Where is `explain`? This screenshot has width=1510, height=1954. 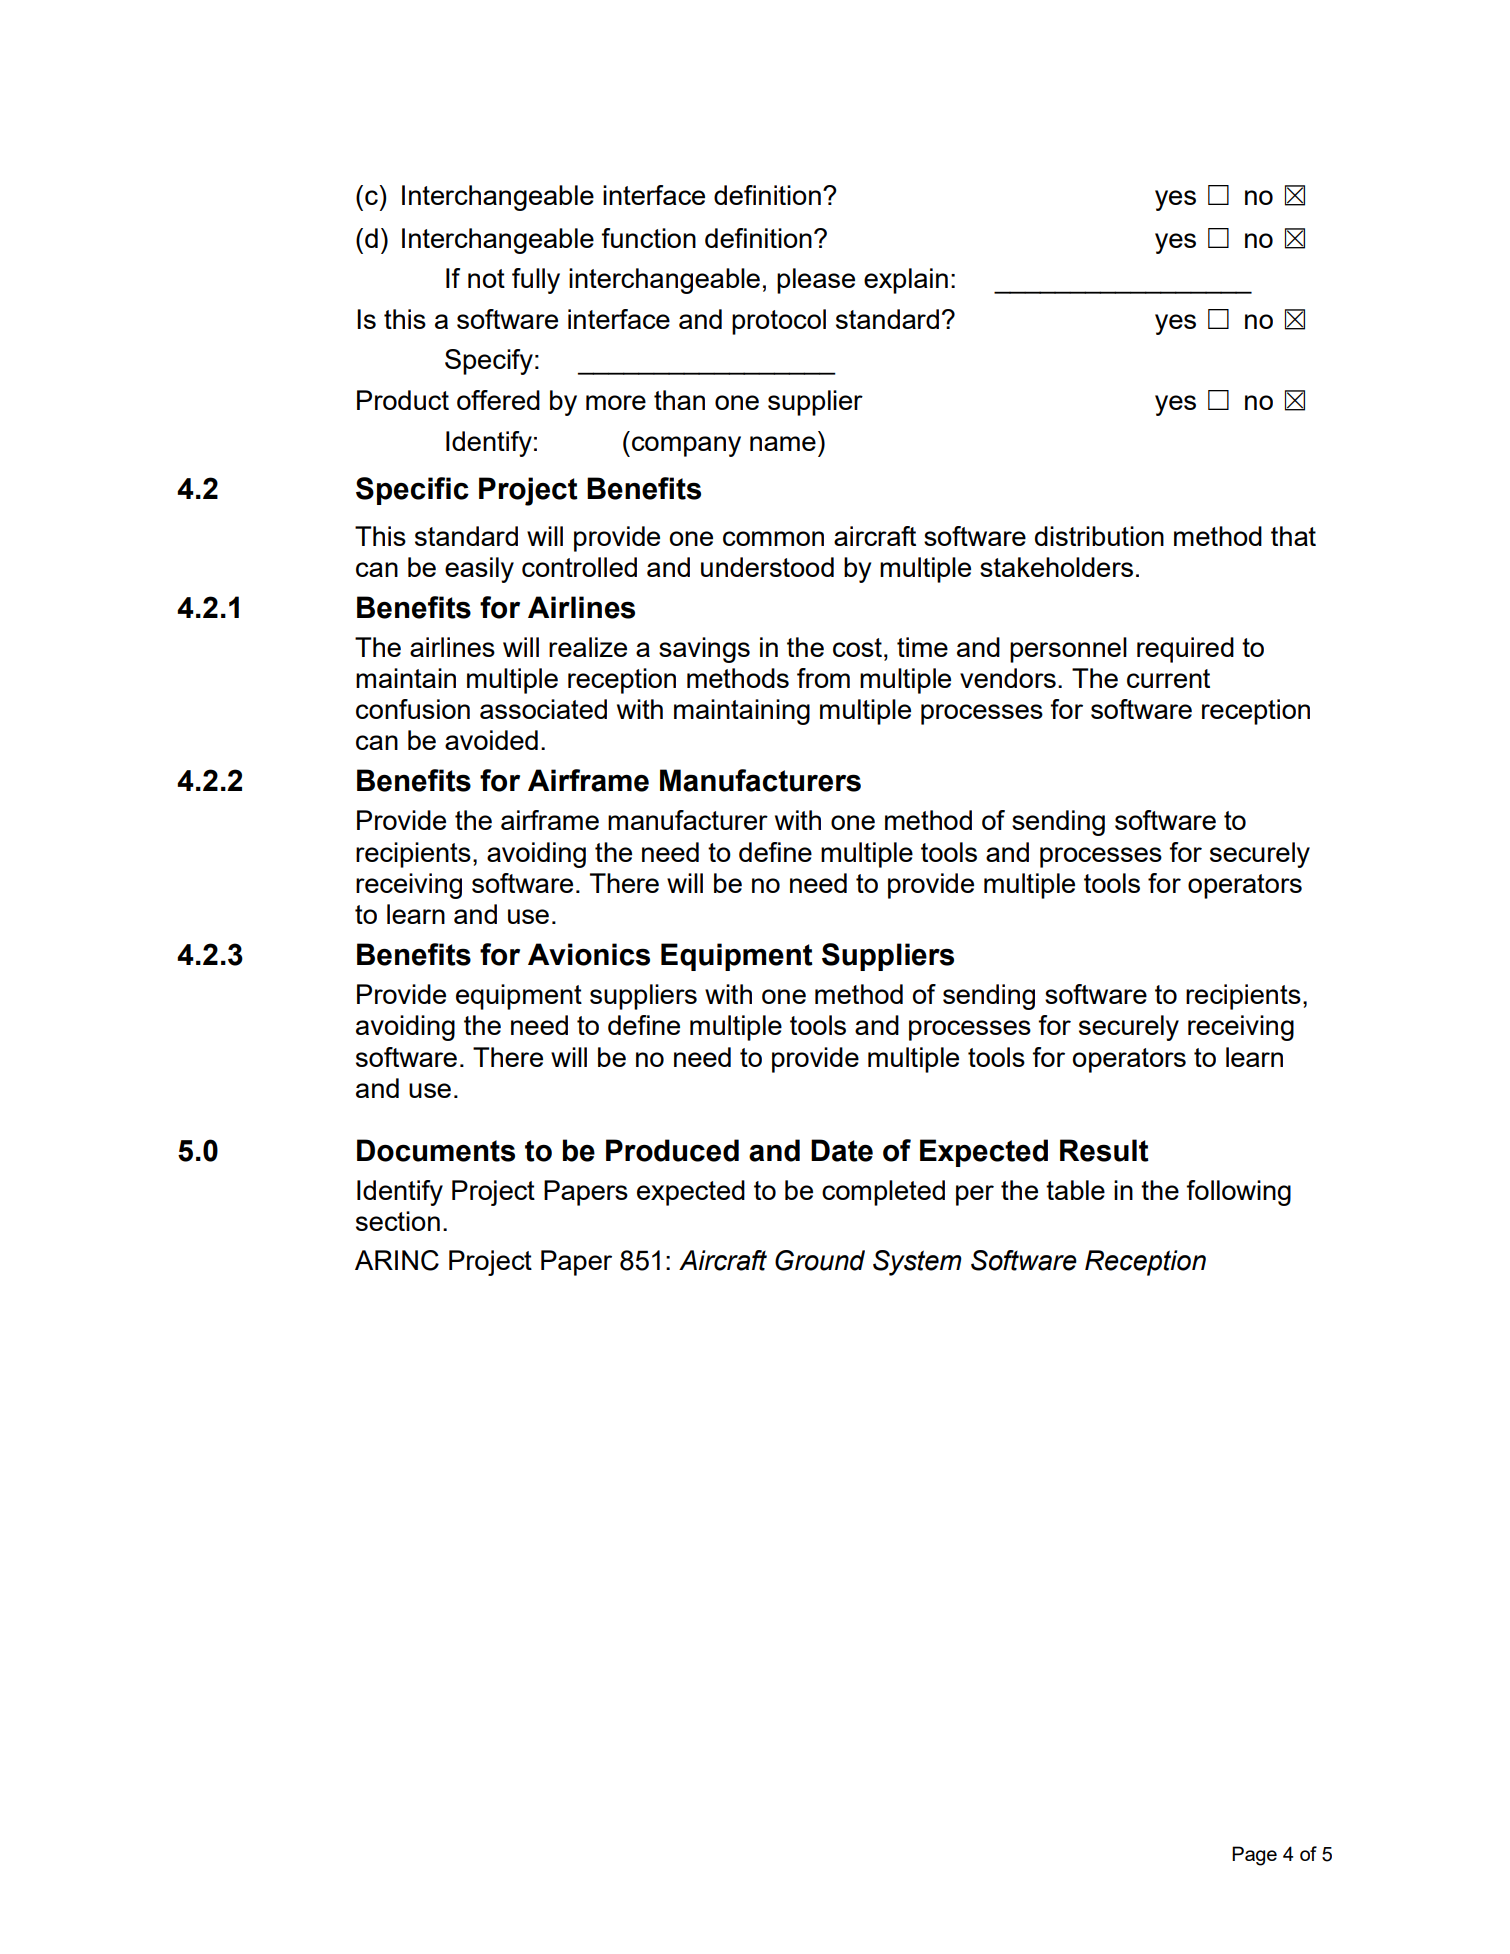
explain is located at coordinates (906, 281).
